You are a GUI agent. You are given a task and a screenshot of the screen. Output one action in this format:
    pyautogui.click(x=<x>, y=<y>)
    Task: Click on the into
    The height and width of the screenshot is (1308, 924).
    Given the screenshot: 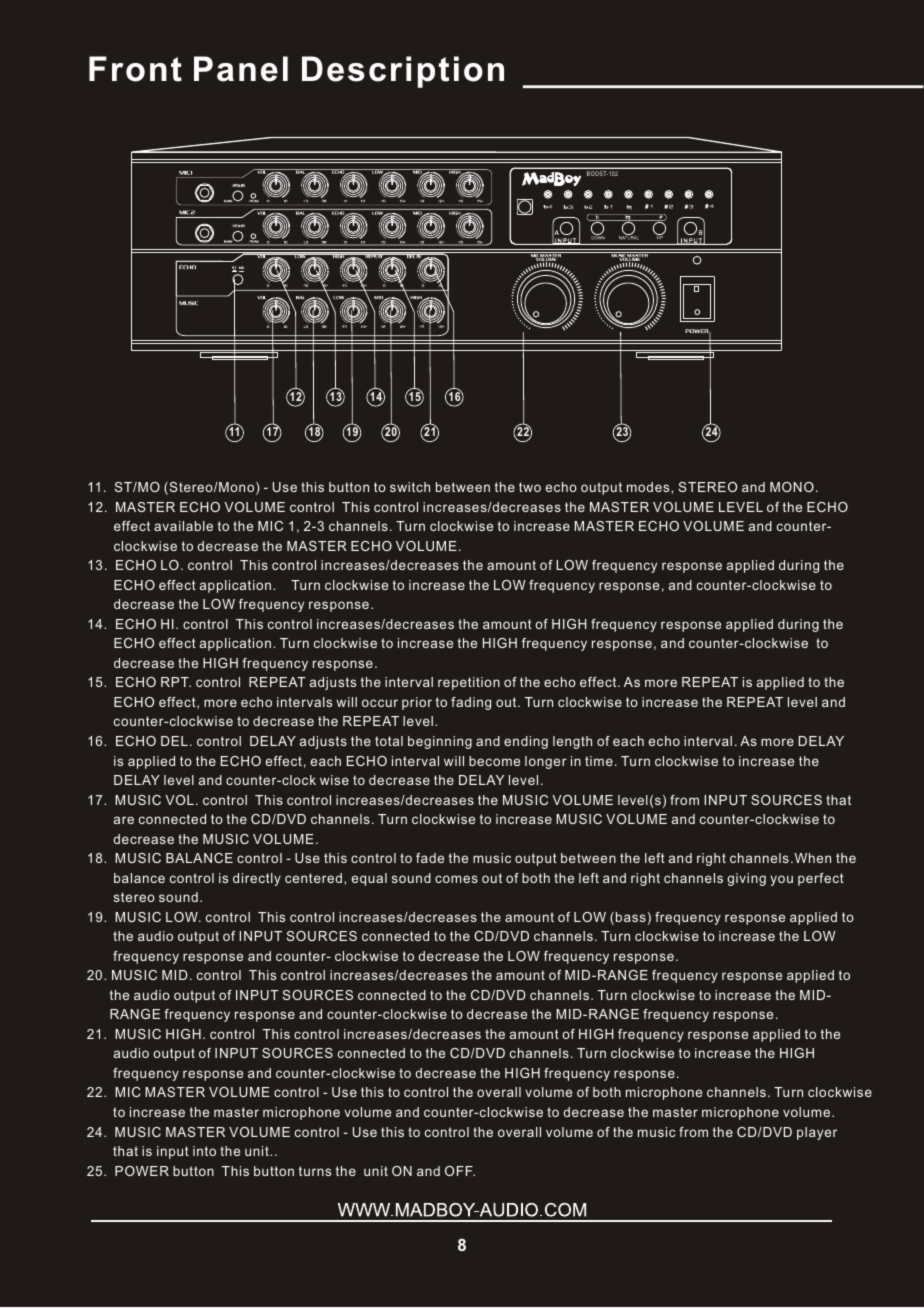 What is the action you would take?
    pyautogui.click(x=204, y=1151)
